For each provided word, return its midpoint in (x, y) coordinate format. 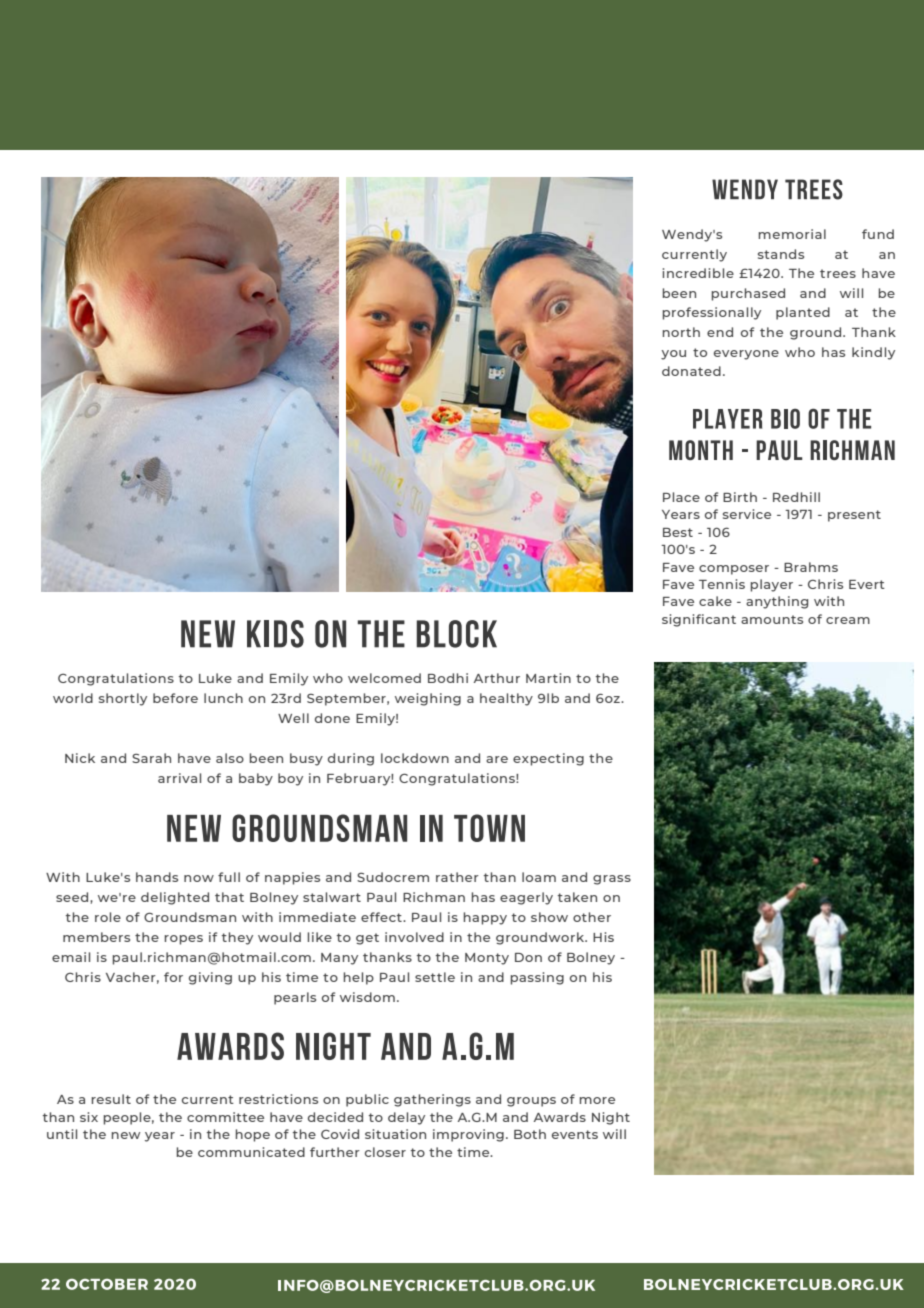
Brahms (811, 567)
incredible (698, 273)
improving (468, 1135)
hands (157, 877)
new (125, 1135)
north (681, 332)
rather (457, 877)
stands (781, 254)
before (175, 698)
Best (678, 532)
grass (612, 880)
